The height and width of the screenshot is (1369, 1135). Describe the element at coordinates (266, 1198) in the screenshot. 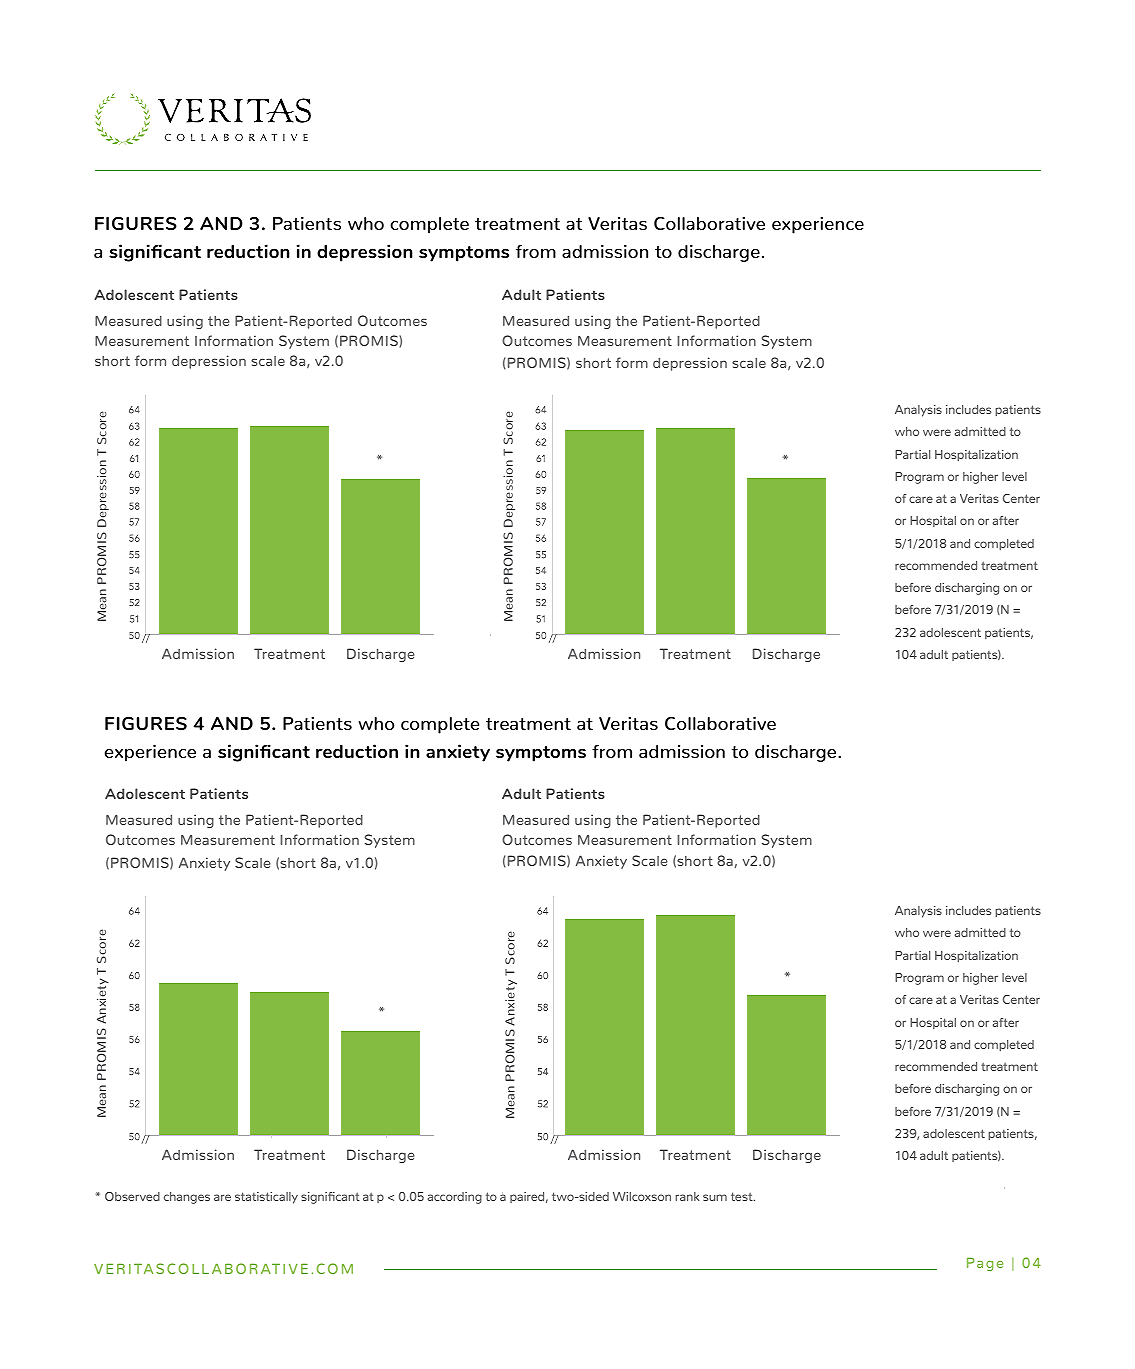

I see `statistically` at that location.
